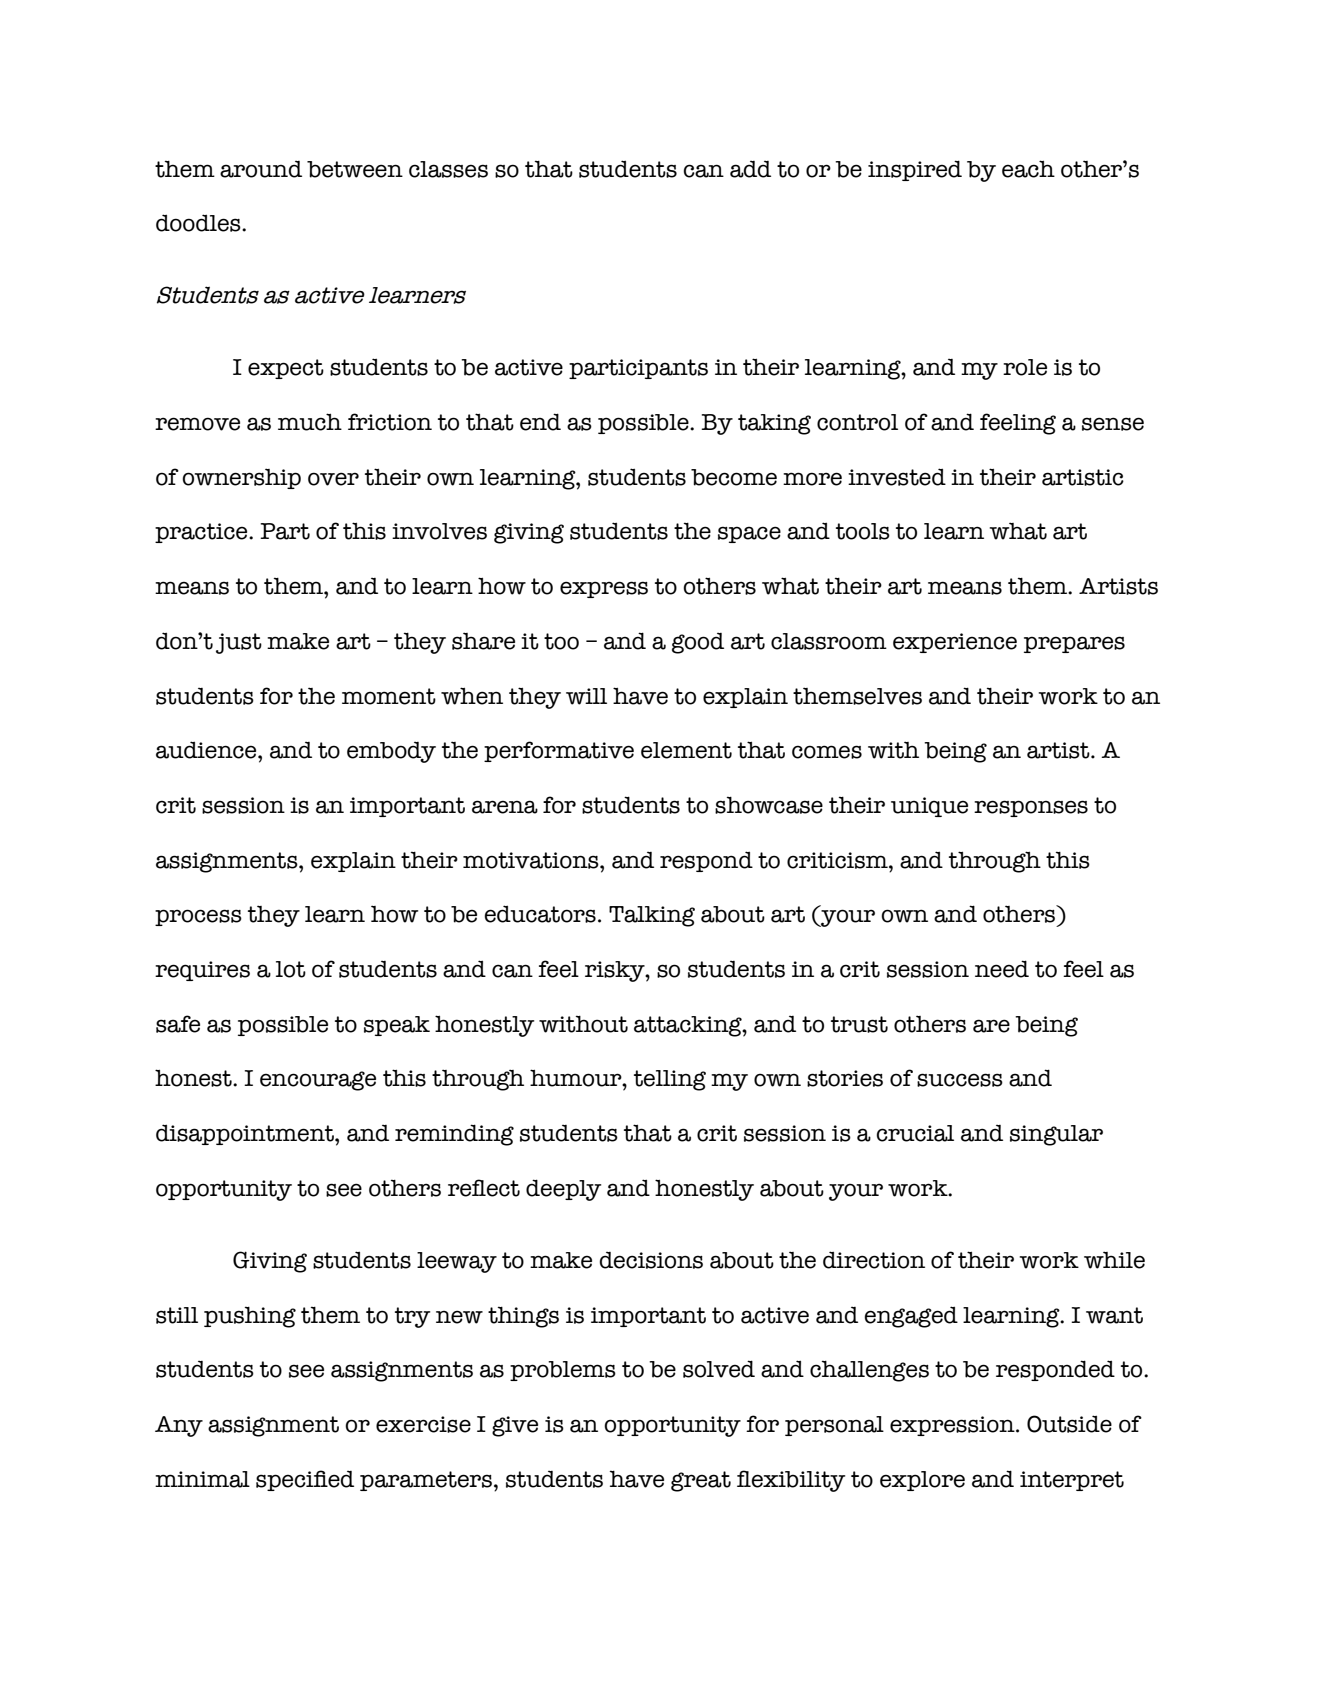 The height and width of the image is (1706, 1319). What do you see at coordinates (1028, 169) in the image?
I see `each` at bounding box center [1028, 169].
